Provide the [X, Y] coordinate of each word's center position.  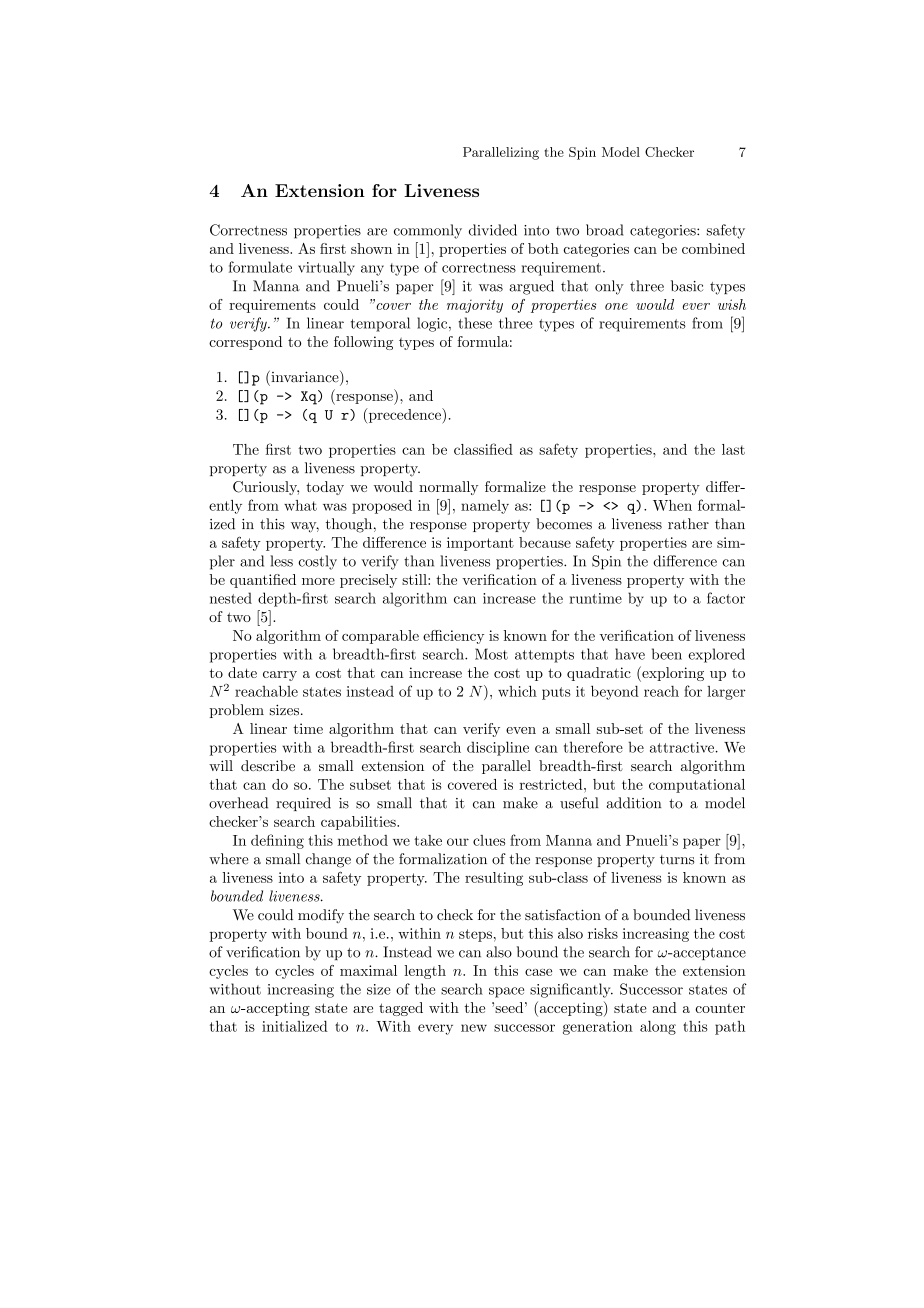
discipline [498, 748]
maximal [368, 970]
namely [485, 507]
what [300, 505]
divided [493, 230]
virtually [326, 268]
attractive [682, 747]
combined [713, 248]
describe [268, 765]
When [672, 505]
